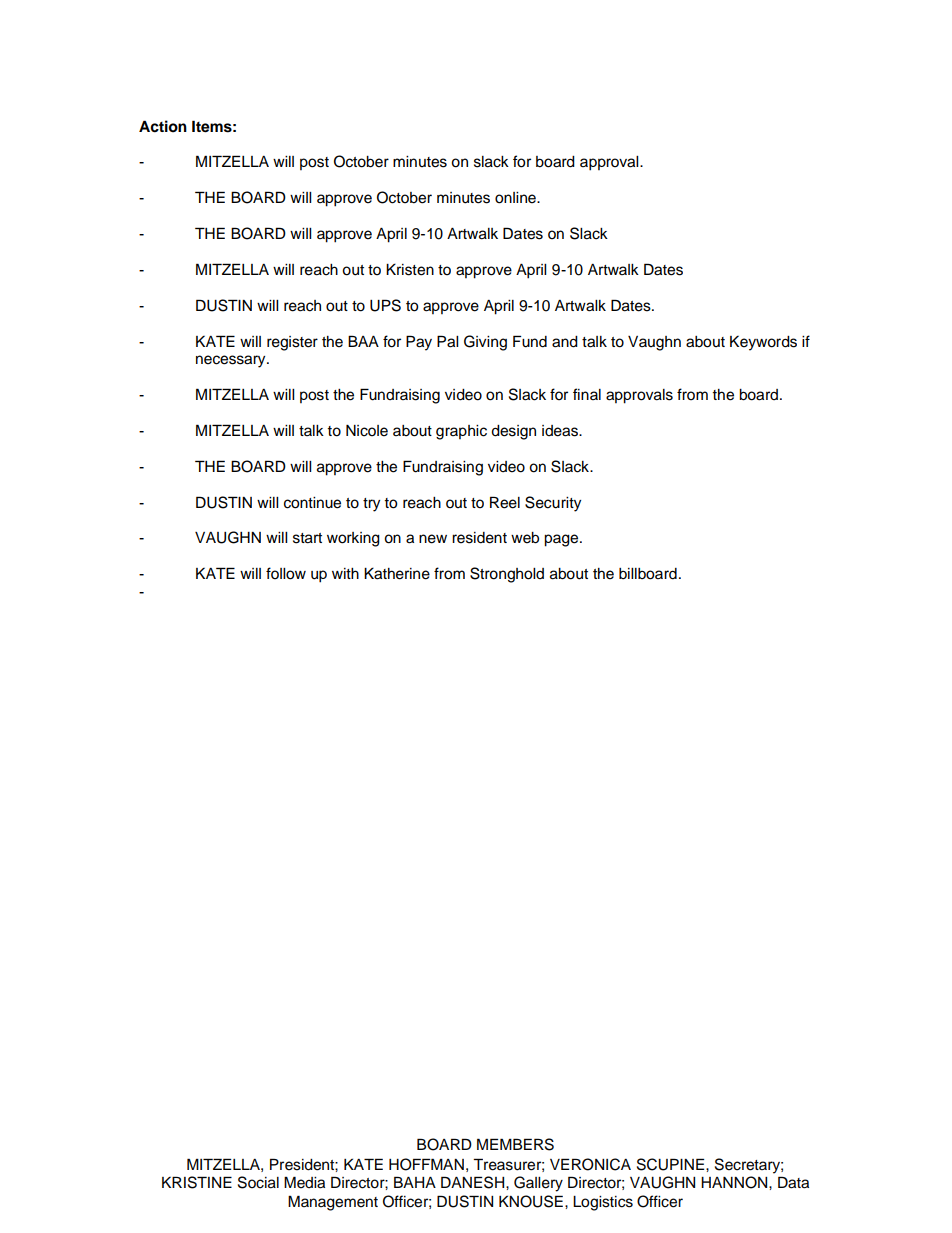 The width and height of the screenshot is (952, 1233). Describe the element at coordinates (286, 573) in the screenshot. I see `follow` at that location.
